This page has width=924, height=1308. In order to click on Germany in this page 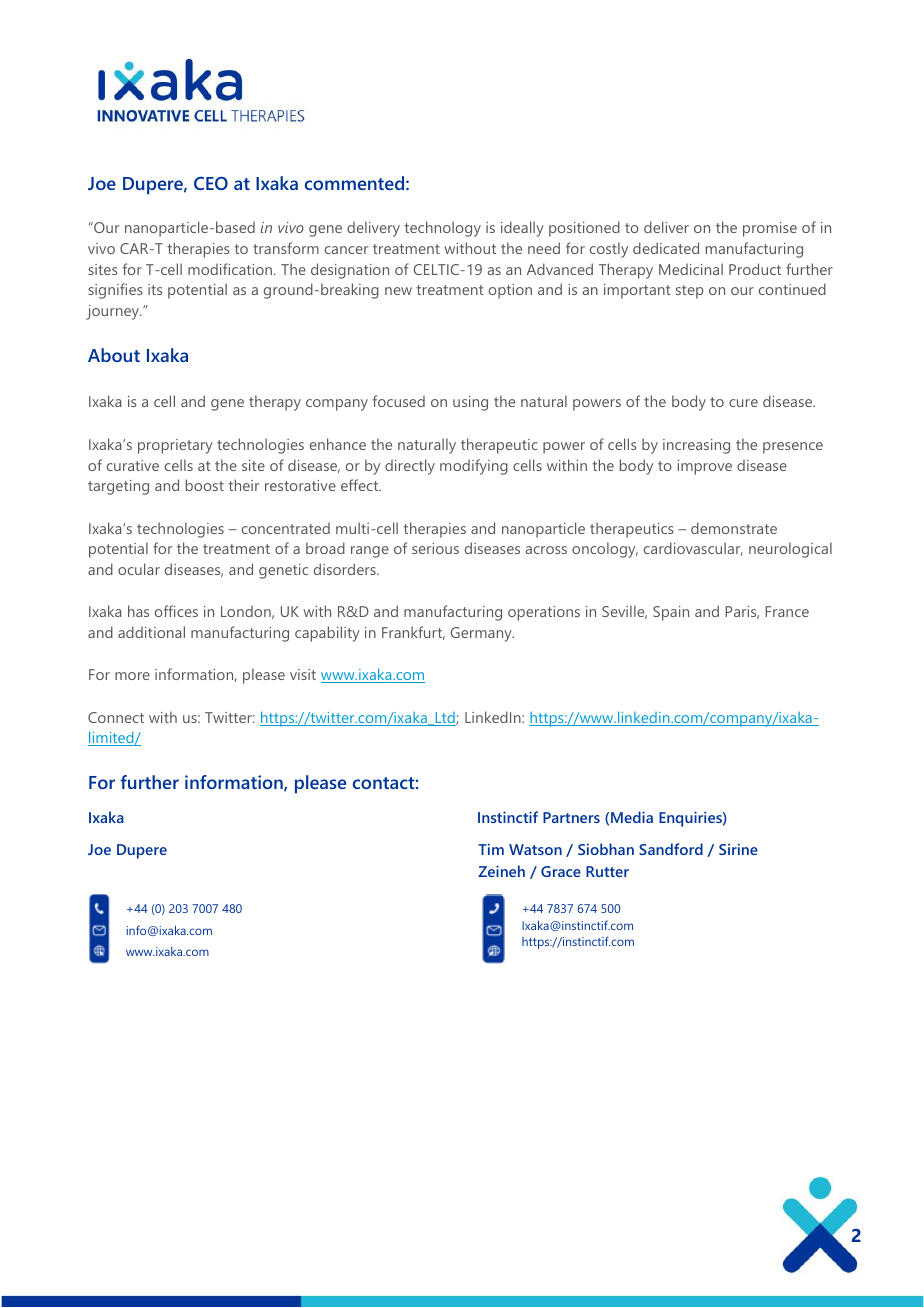, I will do `click(482, 634)`.
